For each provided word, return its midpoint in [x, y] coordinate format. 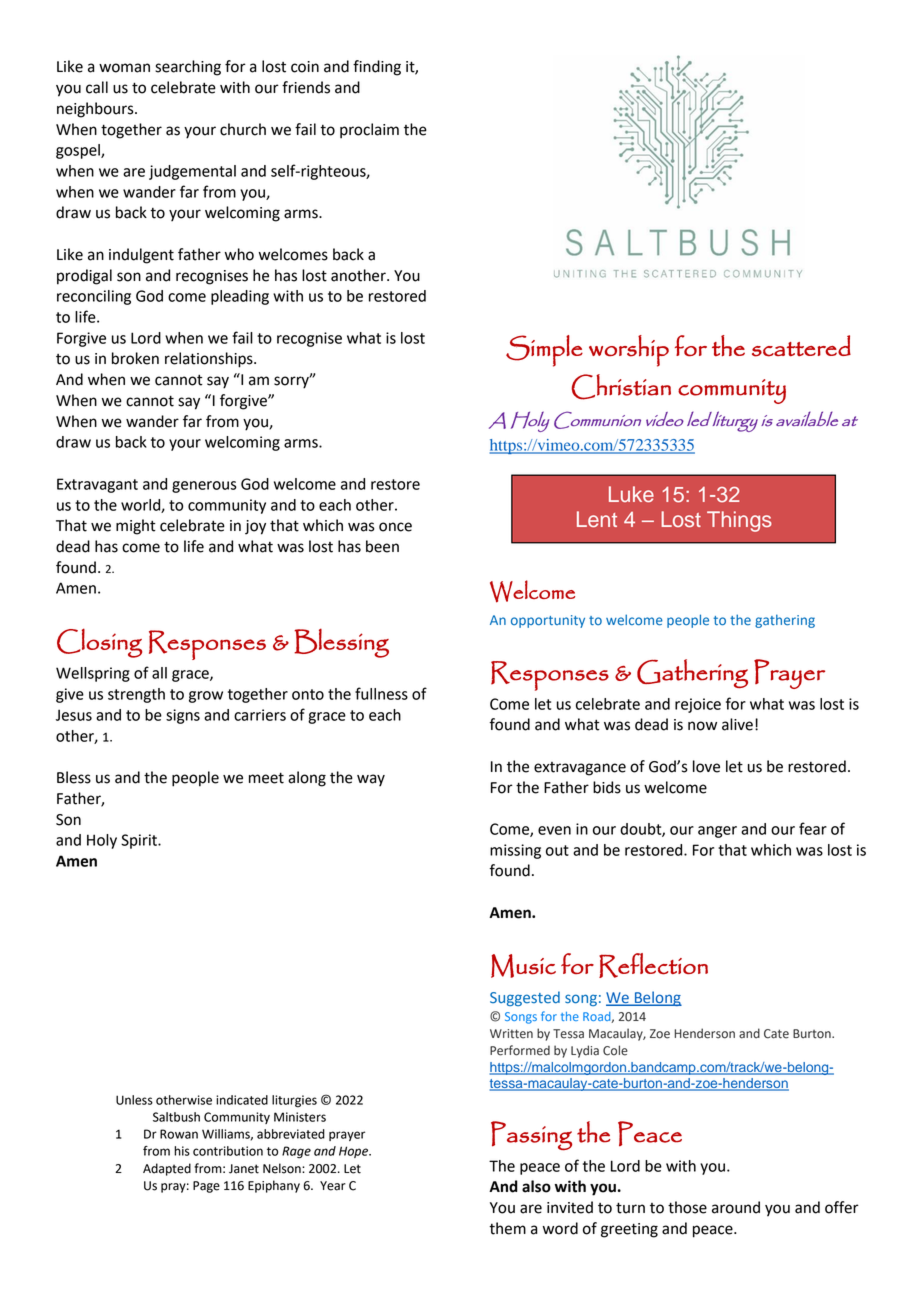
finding [377, 68]
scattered [801, 346]
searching [188, 68]
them [507, 1228]
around [736, 1207]
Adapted [167, 1169]
